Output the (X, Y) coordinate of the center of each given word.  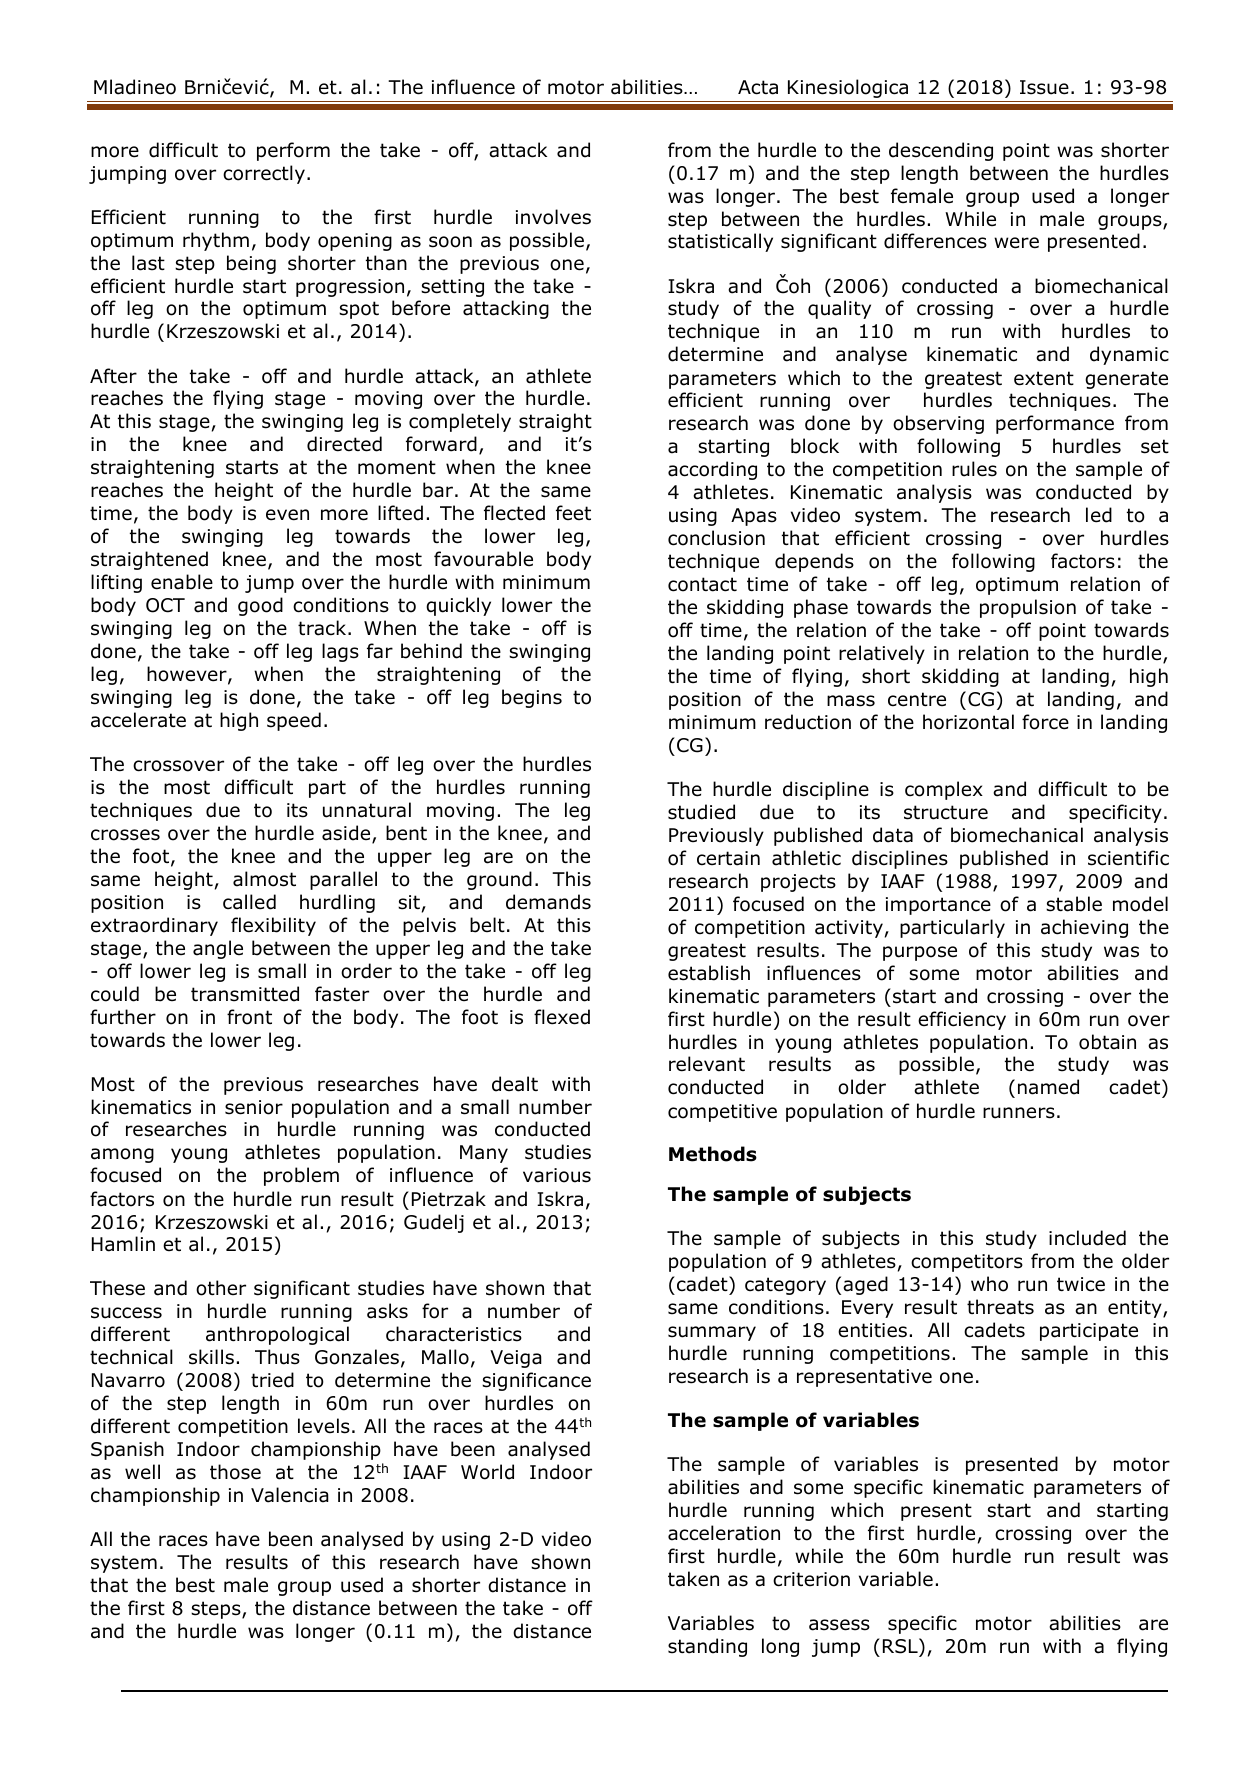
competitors (967, 1263)
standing (707, 1647)
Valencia (290, 1495)
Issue (1044, 87)
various (557, 1175)
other (221, 1288)
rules (974, 469)
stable (1074, 904)
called (249, 902)
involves (553, 217)
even (287, 515)
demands (548, 902)
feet (573, 512)
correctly (264, 174)
